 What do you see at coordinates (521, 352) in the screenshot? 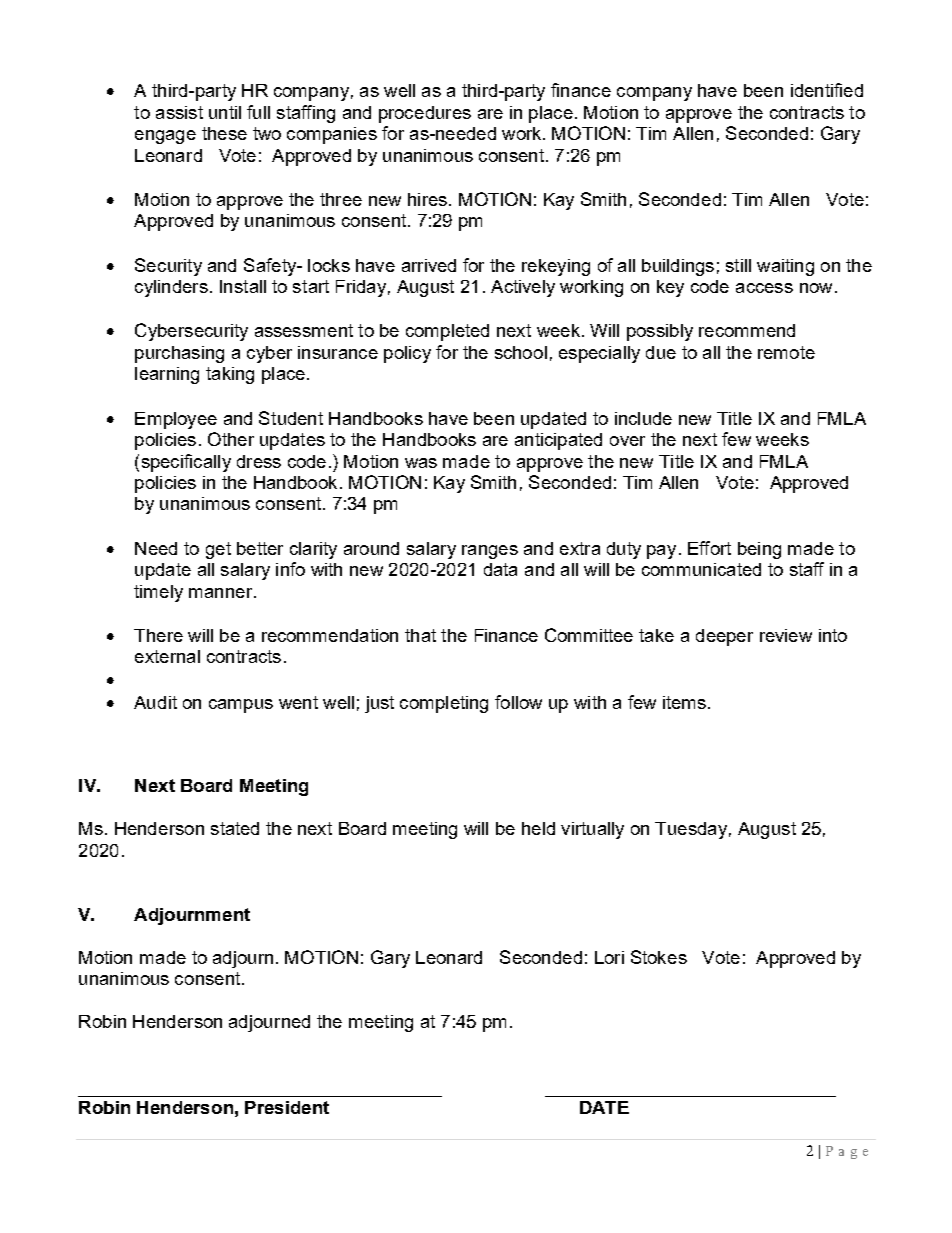
I see `school` at bounding box center [521, 352].
